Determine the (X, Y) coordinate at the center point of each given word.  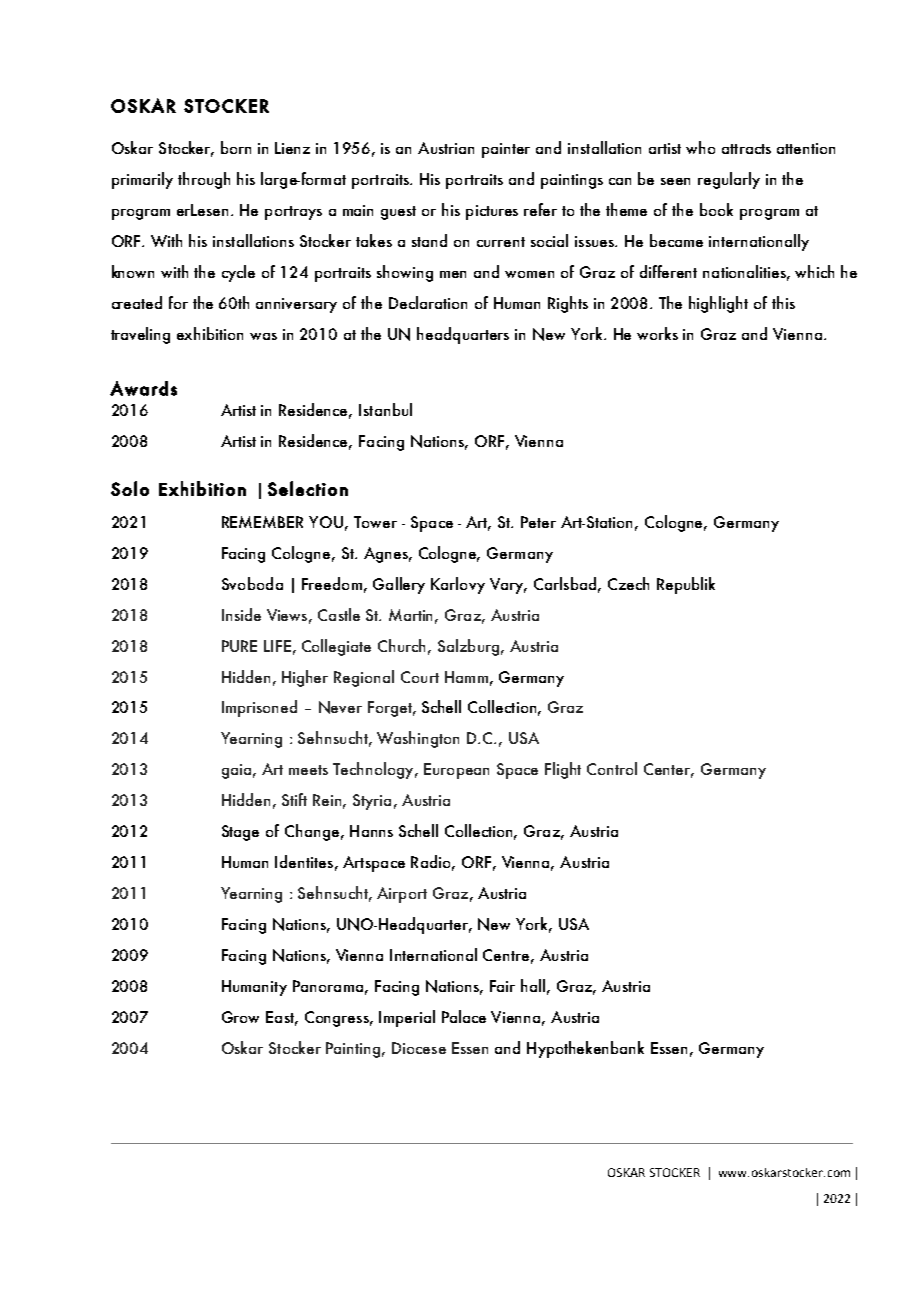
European (456, 771)
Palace (464, 1016)
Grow (240, 1017)
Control (612, 768)
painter (506, 150)
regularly (729, 180)
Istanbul (385, 409)
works (657, 333)
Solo (130, 488)
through (204, 180)
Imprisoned (259, 708)
